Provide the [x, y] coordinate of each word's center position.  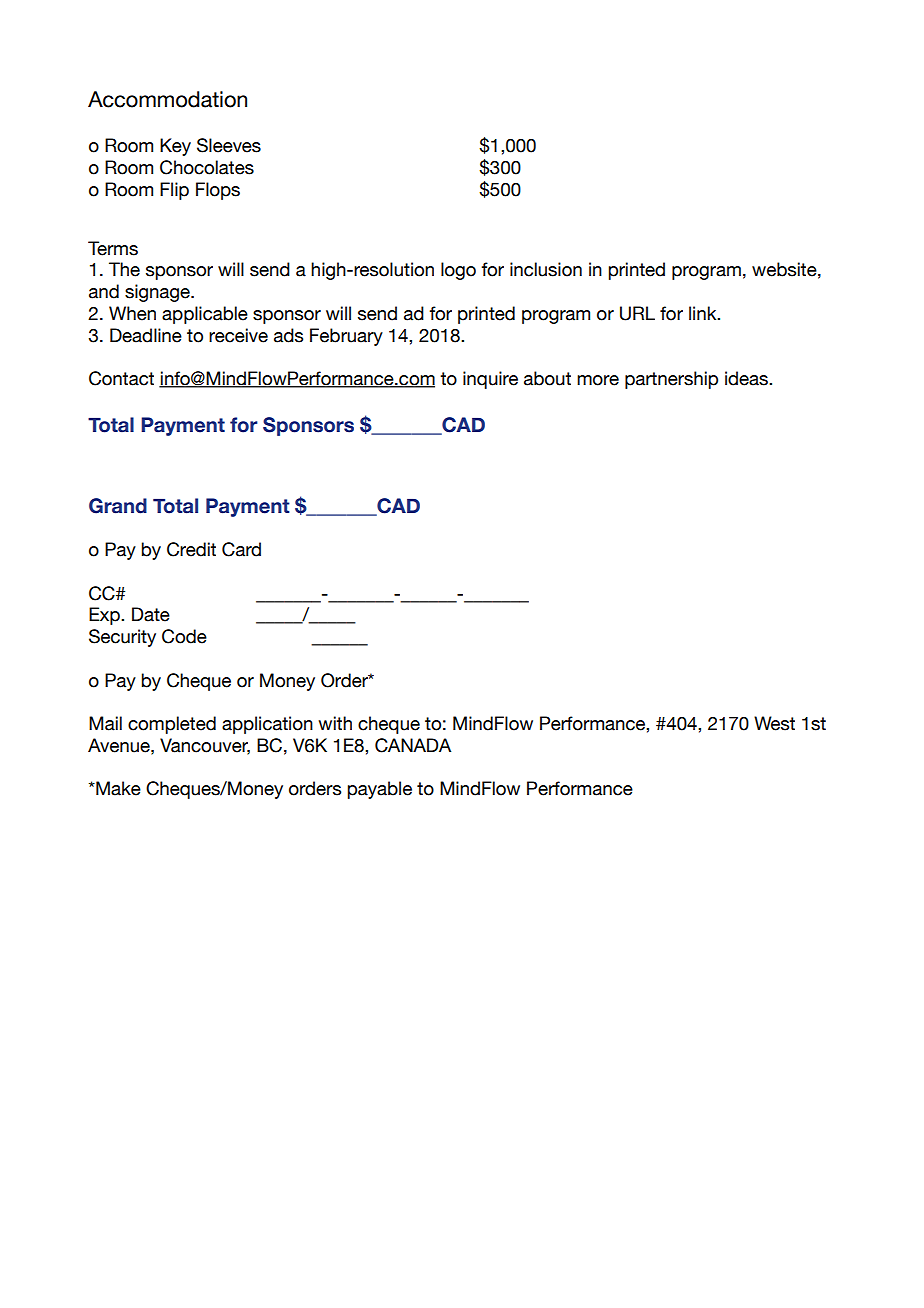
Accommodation [167, 99]
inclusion [546, 269]
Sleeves [229, 145]
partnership [671, 380]
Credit [191, 549]
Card [241, 549]
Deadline [146, 335]
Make [117, 788]
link [704, 313]
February [346, 337]
